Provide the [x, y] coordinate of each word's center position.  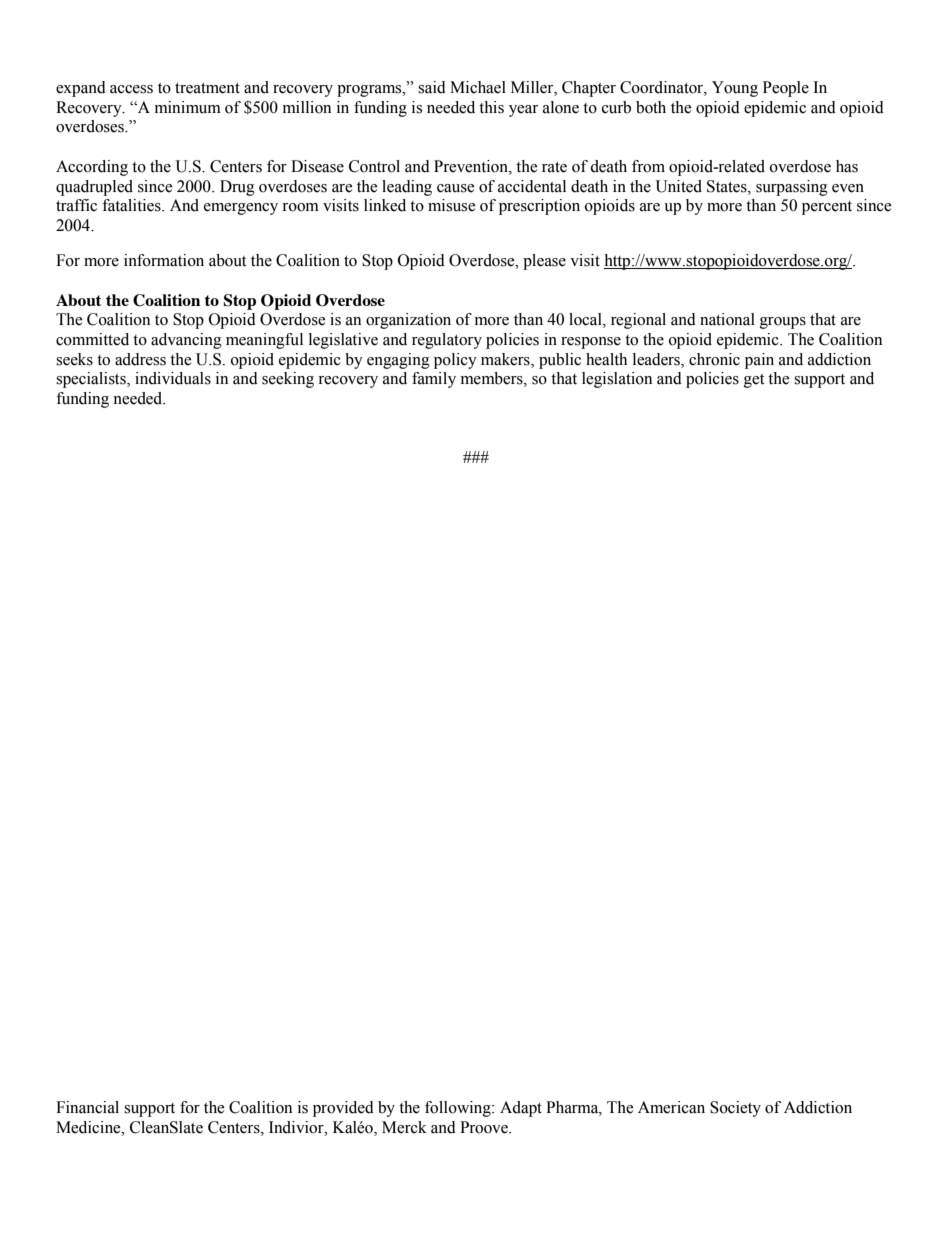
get [754, 381]
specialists [92, 380]
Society [735, 1109]
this [491, 107]
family [434, 380]
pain [759, 361]
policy [455, 361]
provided [343, 1109]
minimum [188, 107]
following [459, 1109]
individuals [173, 378]
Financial [87, 1107]
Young [735, 89]
